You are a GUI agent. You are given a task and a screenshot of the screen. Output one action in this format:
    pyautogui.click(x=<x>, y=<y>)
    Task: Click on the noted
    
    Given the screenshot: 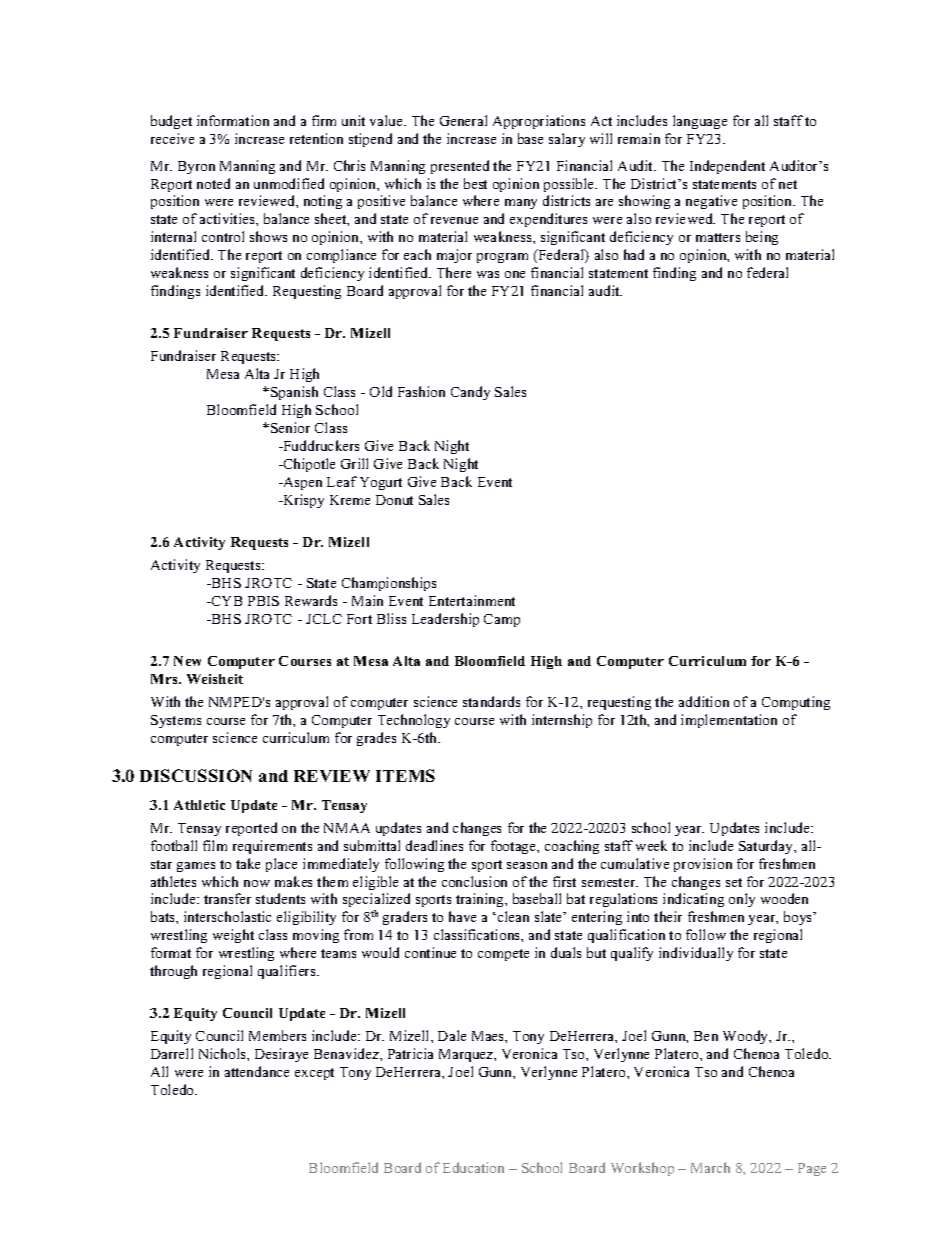 What is the action you would take?
    pyautogui.click(x=213, y=183)
